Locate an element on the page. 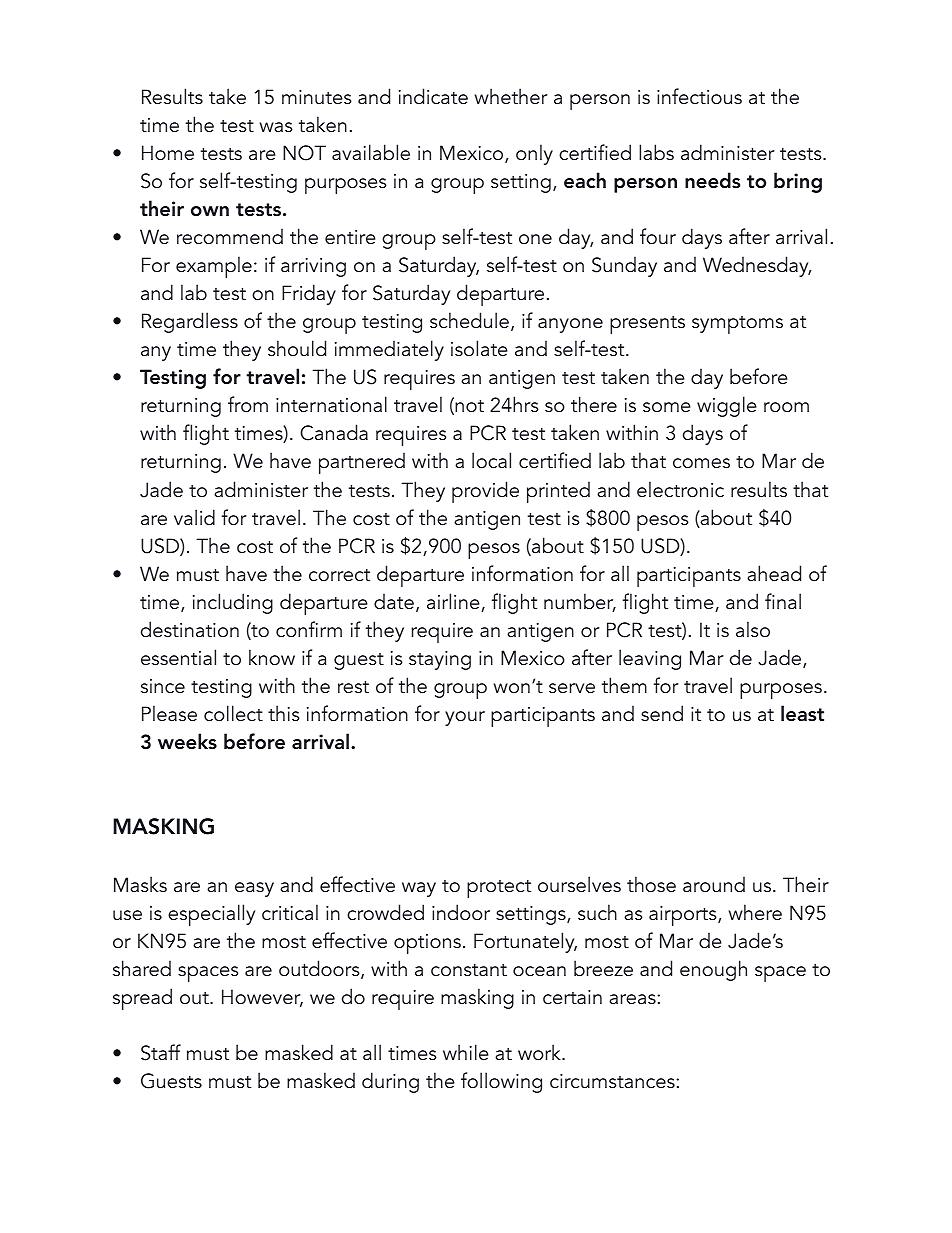 The height and width of the image is (1233, 952). send is located at coordinates (662, 713).
